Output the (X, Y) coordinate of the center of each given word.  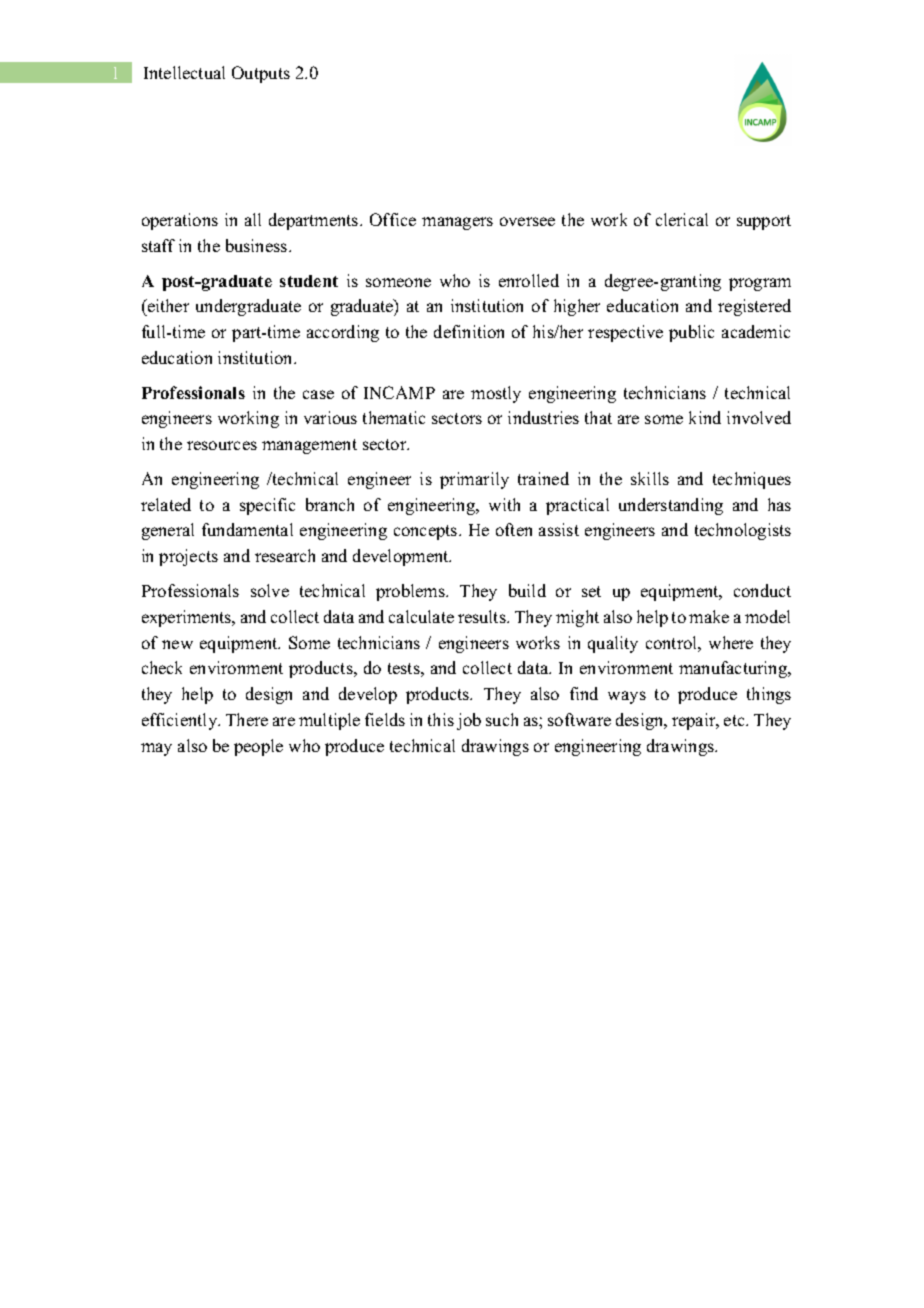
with (504, 504)
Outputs (261, 74)
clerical (682, 219)
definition (469, 331)
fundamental (247, 529)
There (247, 719)
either (167, 307)
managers (457, 223)
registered (754, 307)
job (469, 721)
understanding (671, 506)
